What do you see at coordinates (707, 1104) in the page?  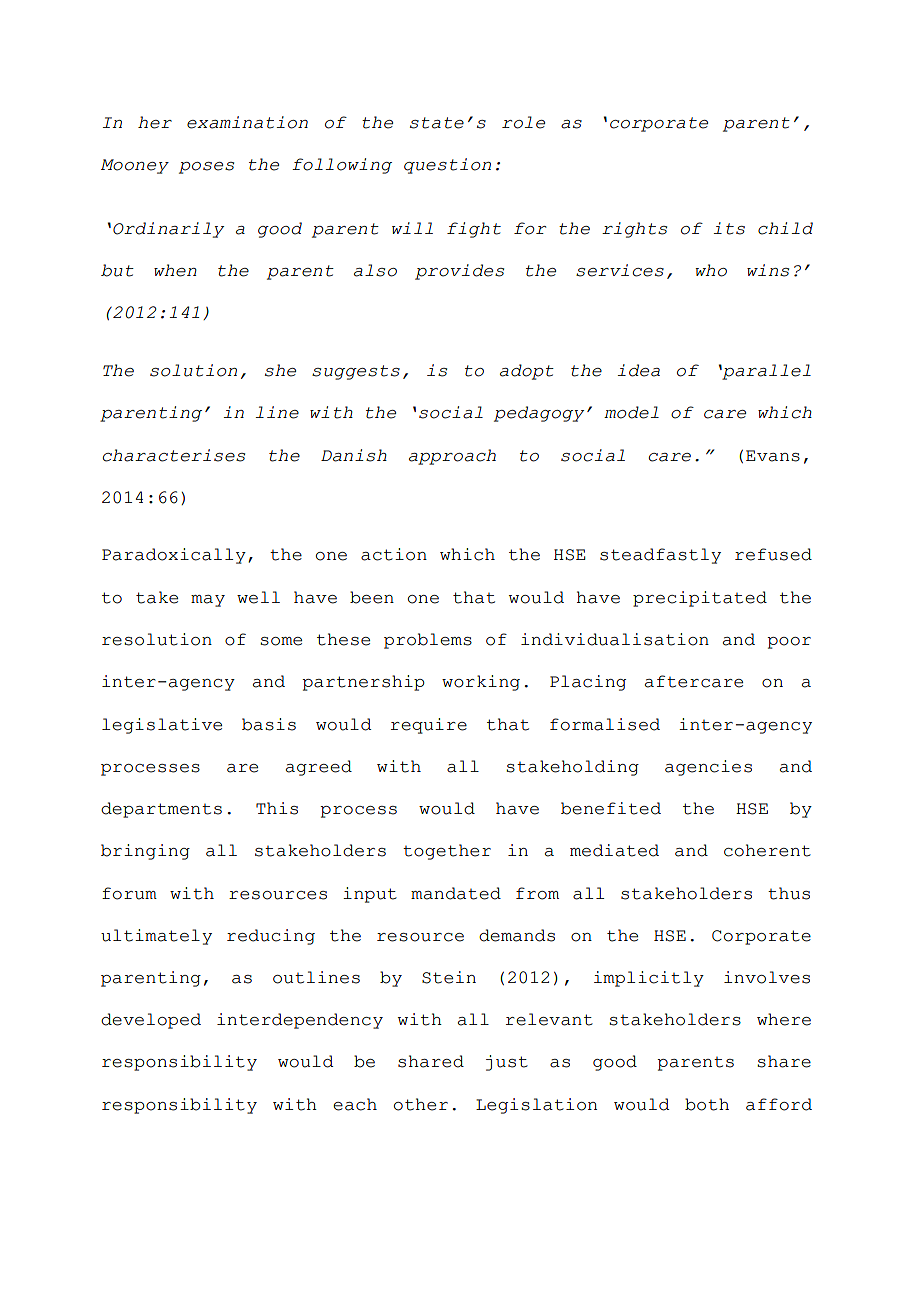 I see `both` at bounding box center [707, 1104].
